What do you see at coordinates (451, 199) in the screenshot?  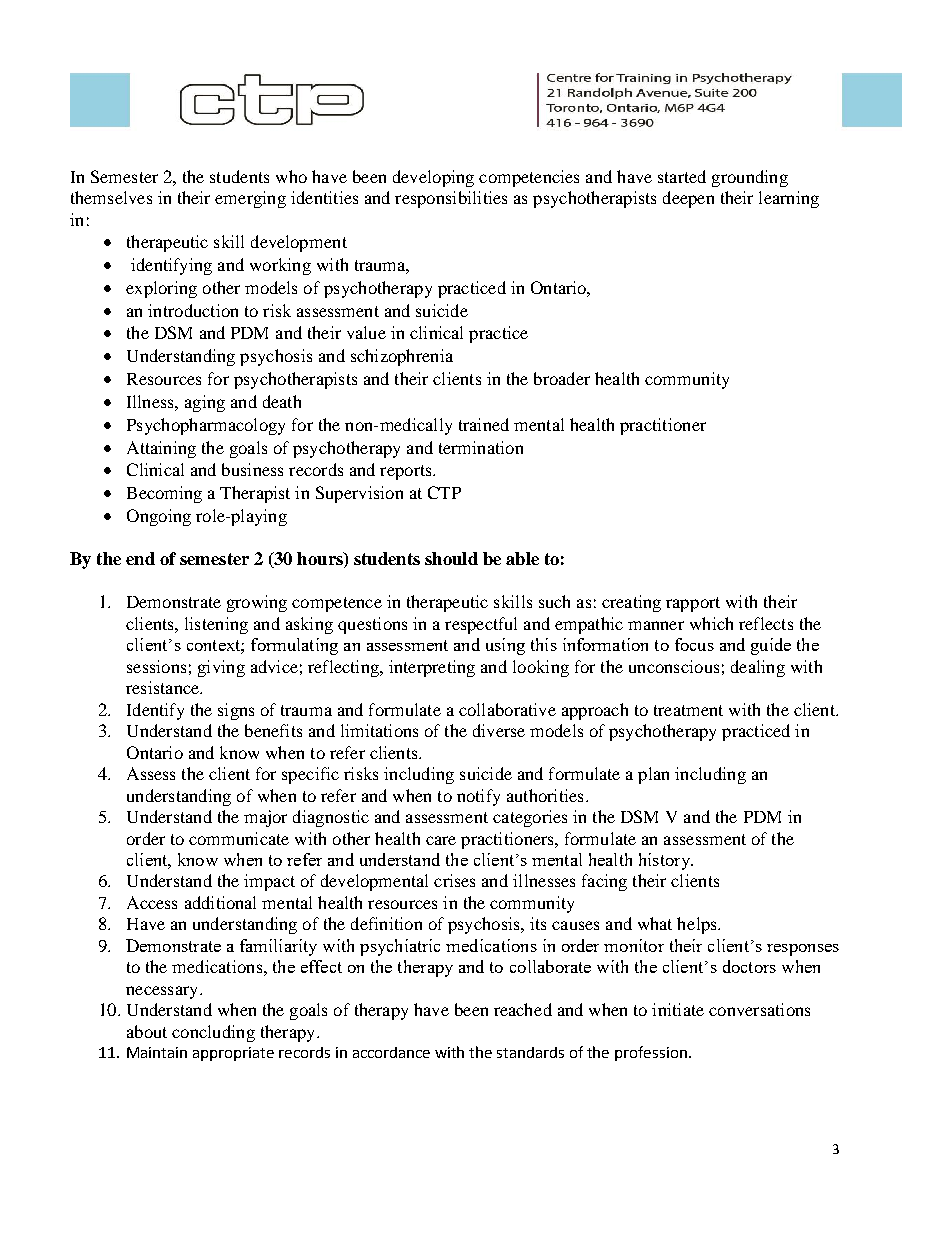 I see `responsibilities` at bounding box center [451, 199].
